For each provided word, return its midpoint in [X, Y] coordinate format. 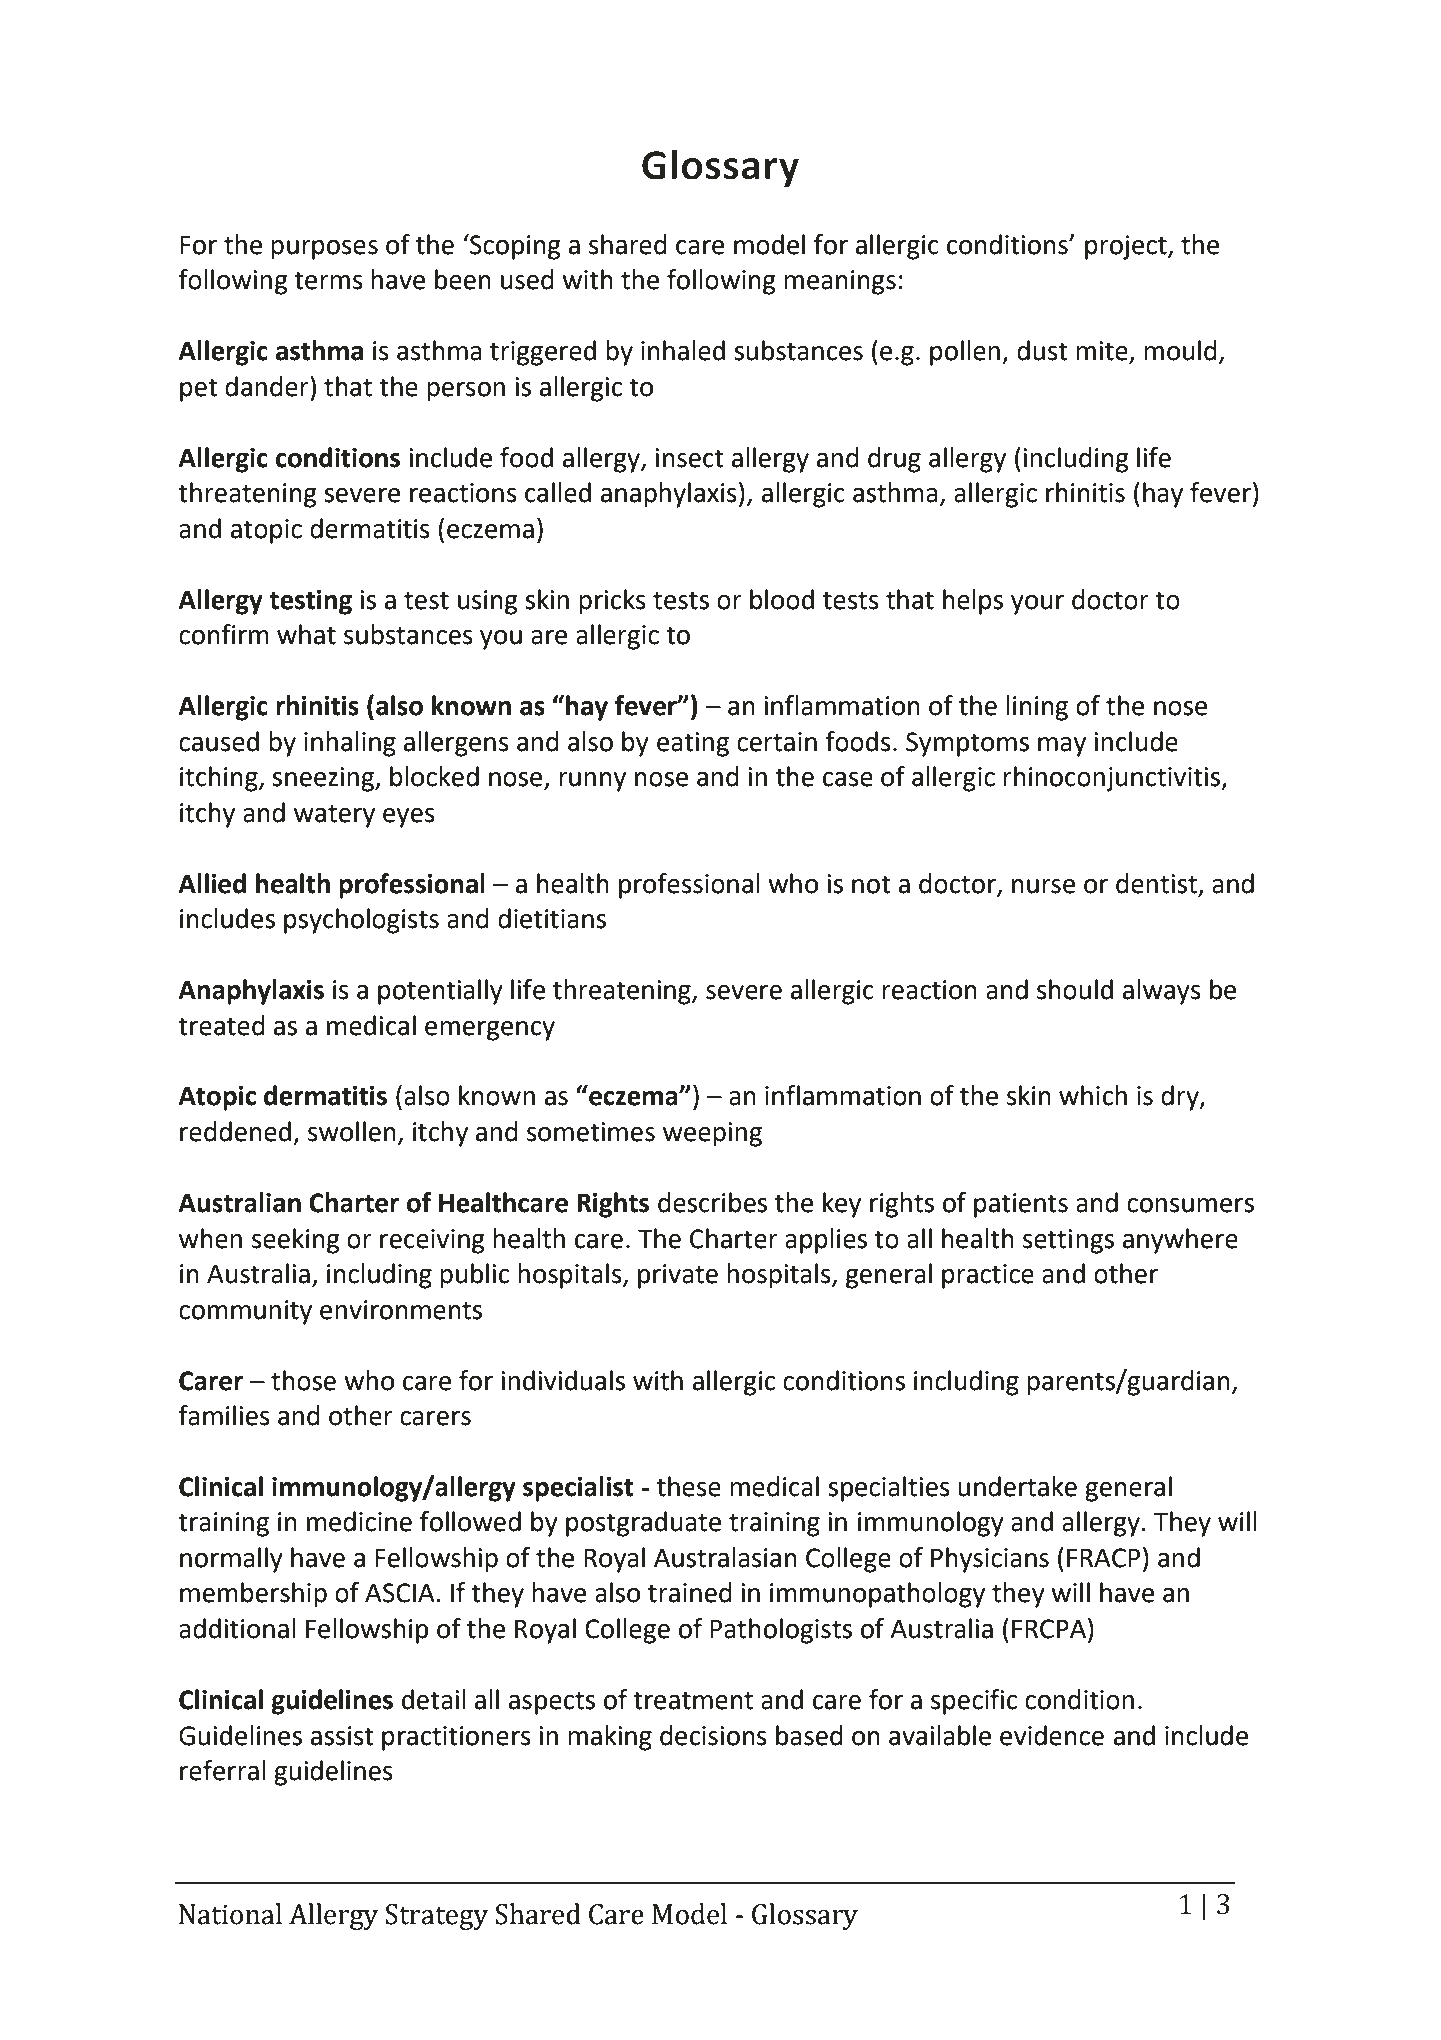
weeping [712, 1134]
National [230, 1914]
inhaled [683, 350]
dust [1042, 350]
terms [328, 280]
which [1093, 1095]
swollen [352, 1131]
